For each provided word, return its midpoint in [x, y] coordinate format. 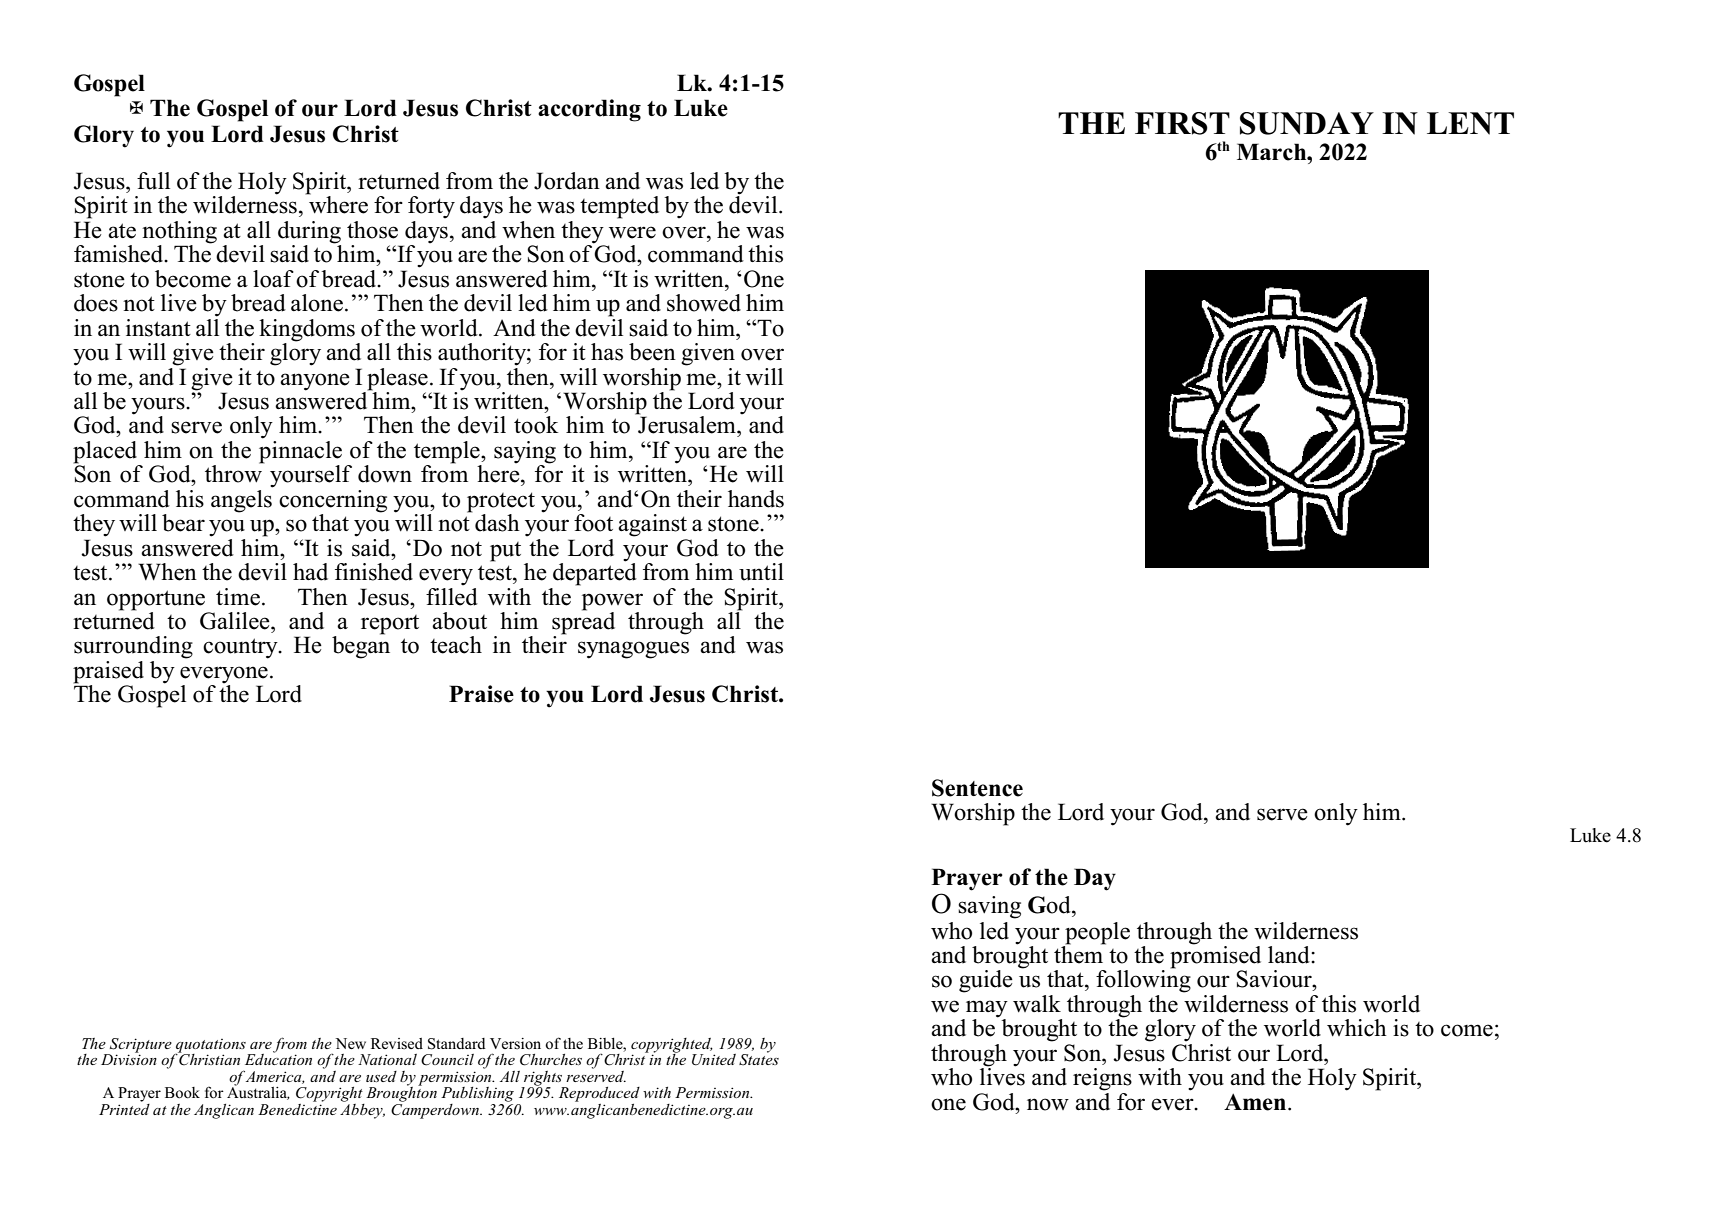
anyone [315, 382]
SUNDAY [1307, 123]
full [153, 181]
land [1290, 955]
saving [989, 907]
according [589, 110]
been [652, 352]
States [759, 1059]
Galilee [236, 621]
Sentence [977, 788]
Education [278, 1058]
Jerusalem [687, 424]
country [241, 648]
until [761, 572]
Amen [1255, 1102]
